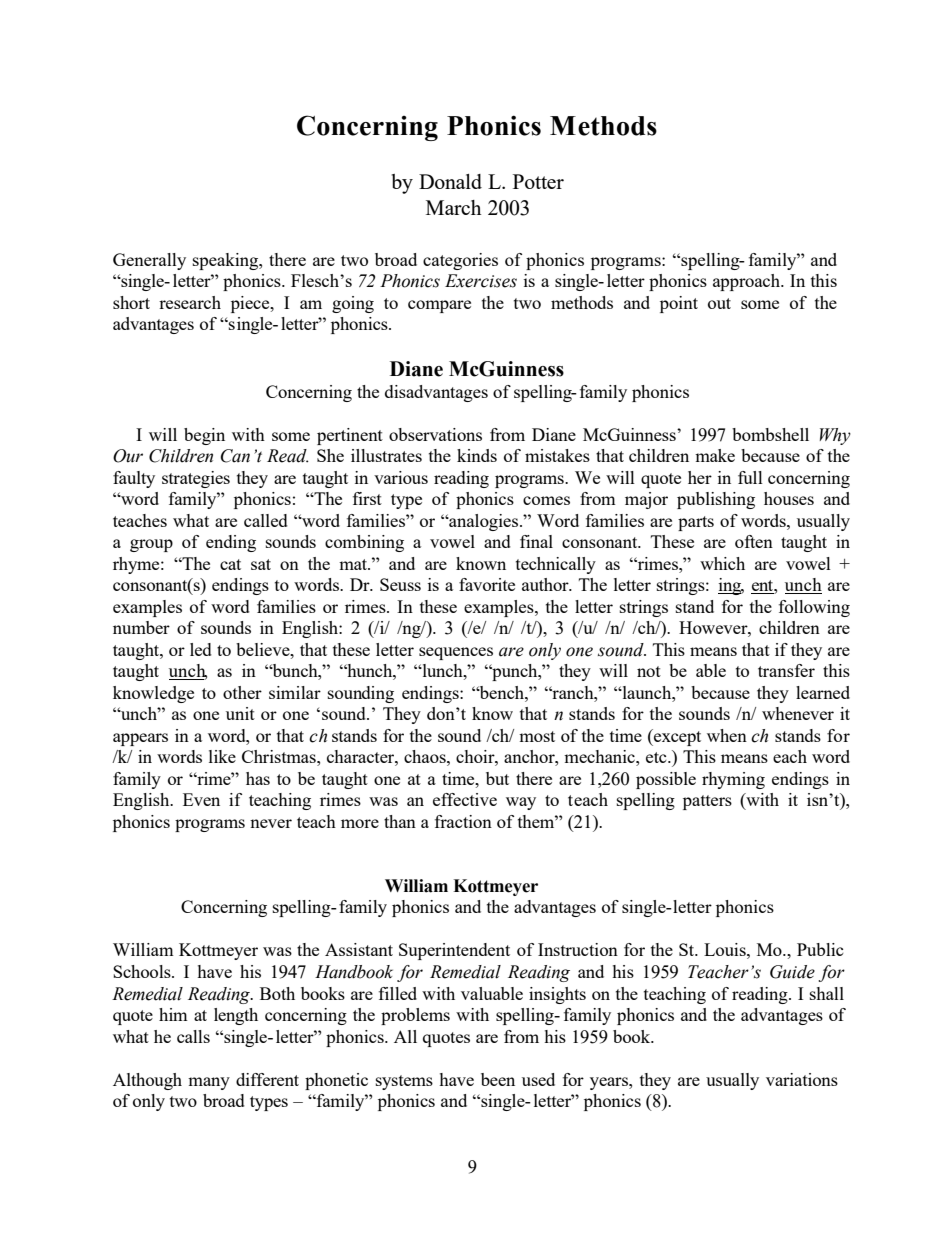 The height and width of the document is (1233, 952). What do you see at coordinates (149, 261) in the document?
I see `Generally` at bounding box center [149, 261].
